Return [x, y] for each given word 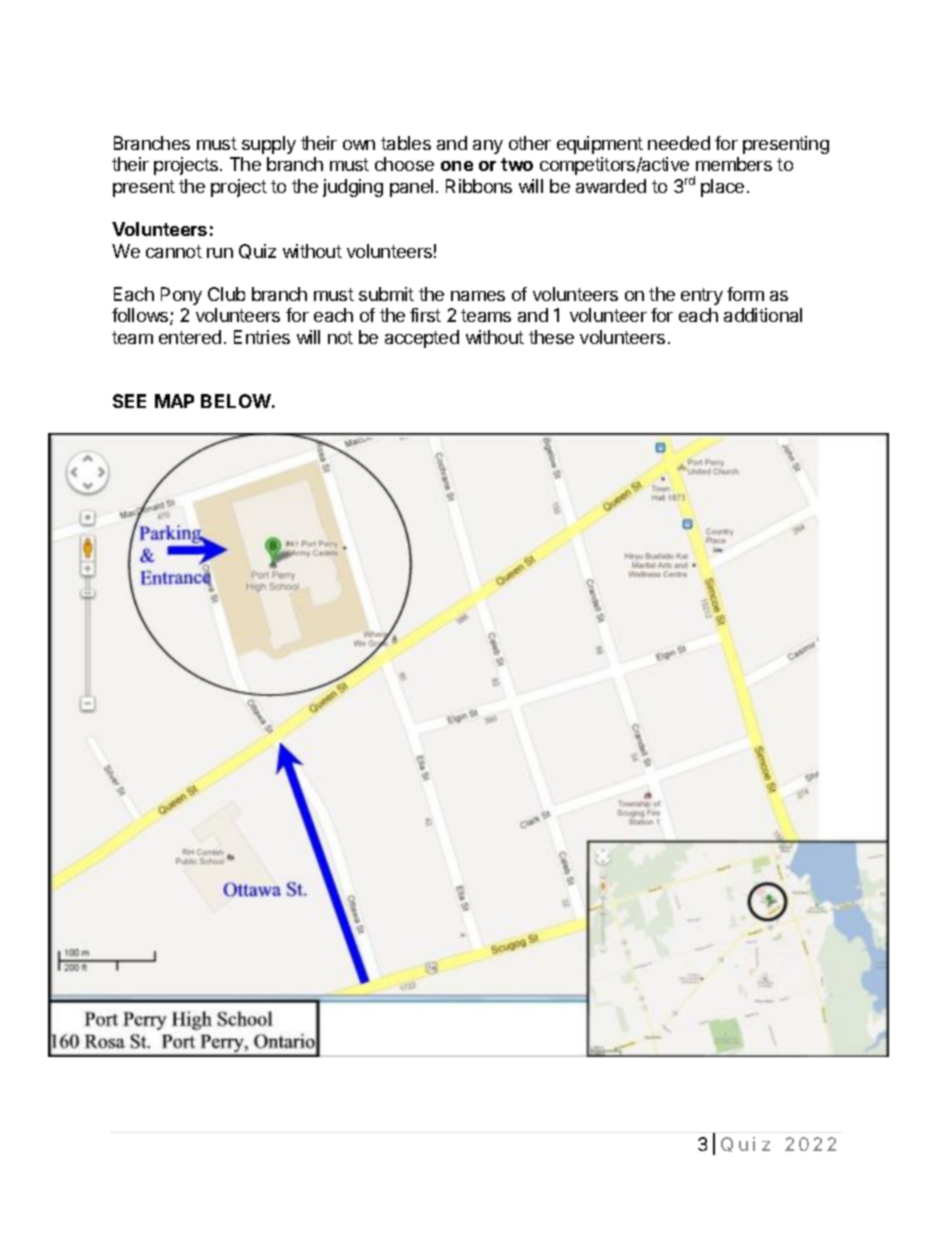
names [478, 296]
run [220, 253]
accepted [422, 339]
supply [269, 145]
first [425, 315]
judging [353, 188]
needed [679, 143]
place [722, 188]
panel [411, 188]
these [551, 337]
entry [702, 296]
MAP [174, 401]
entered [190, 337]
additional [763, 315]
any [488, 147]
